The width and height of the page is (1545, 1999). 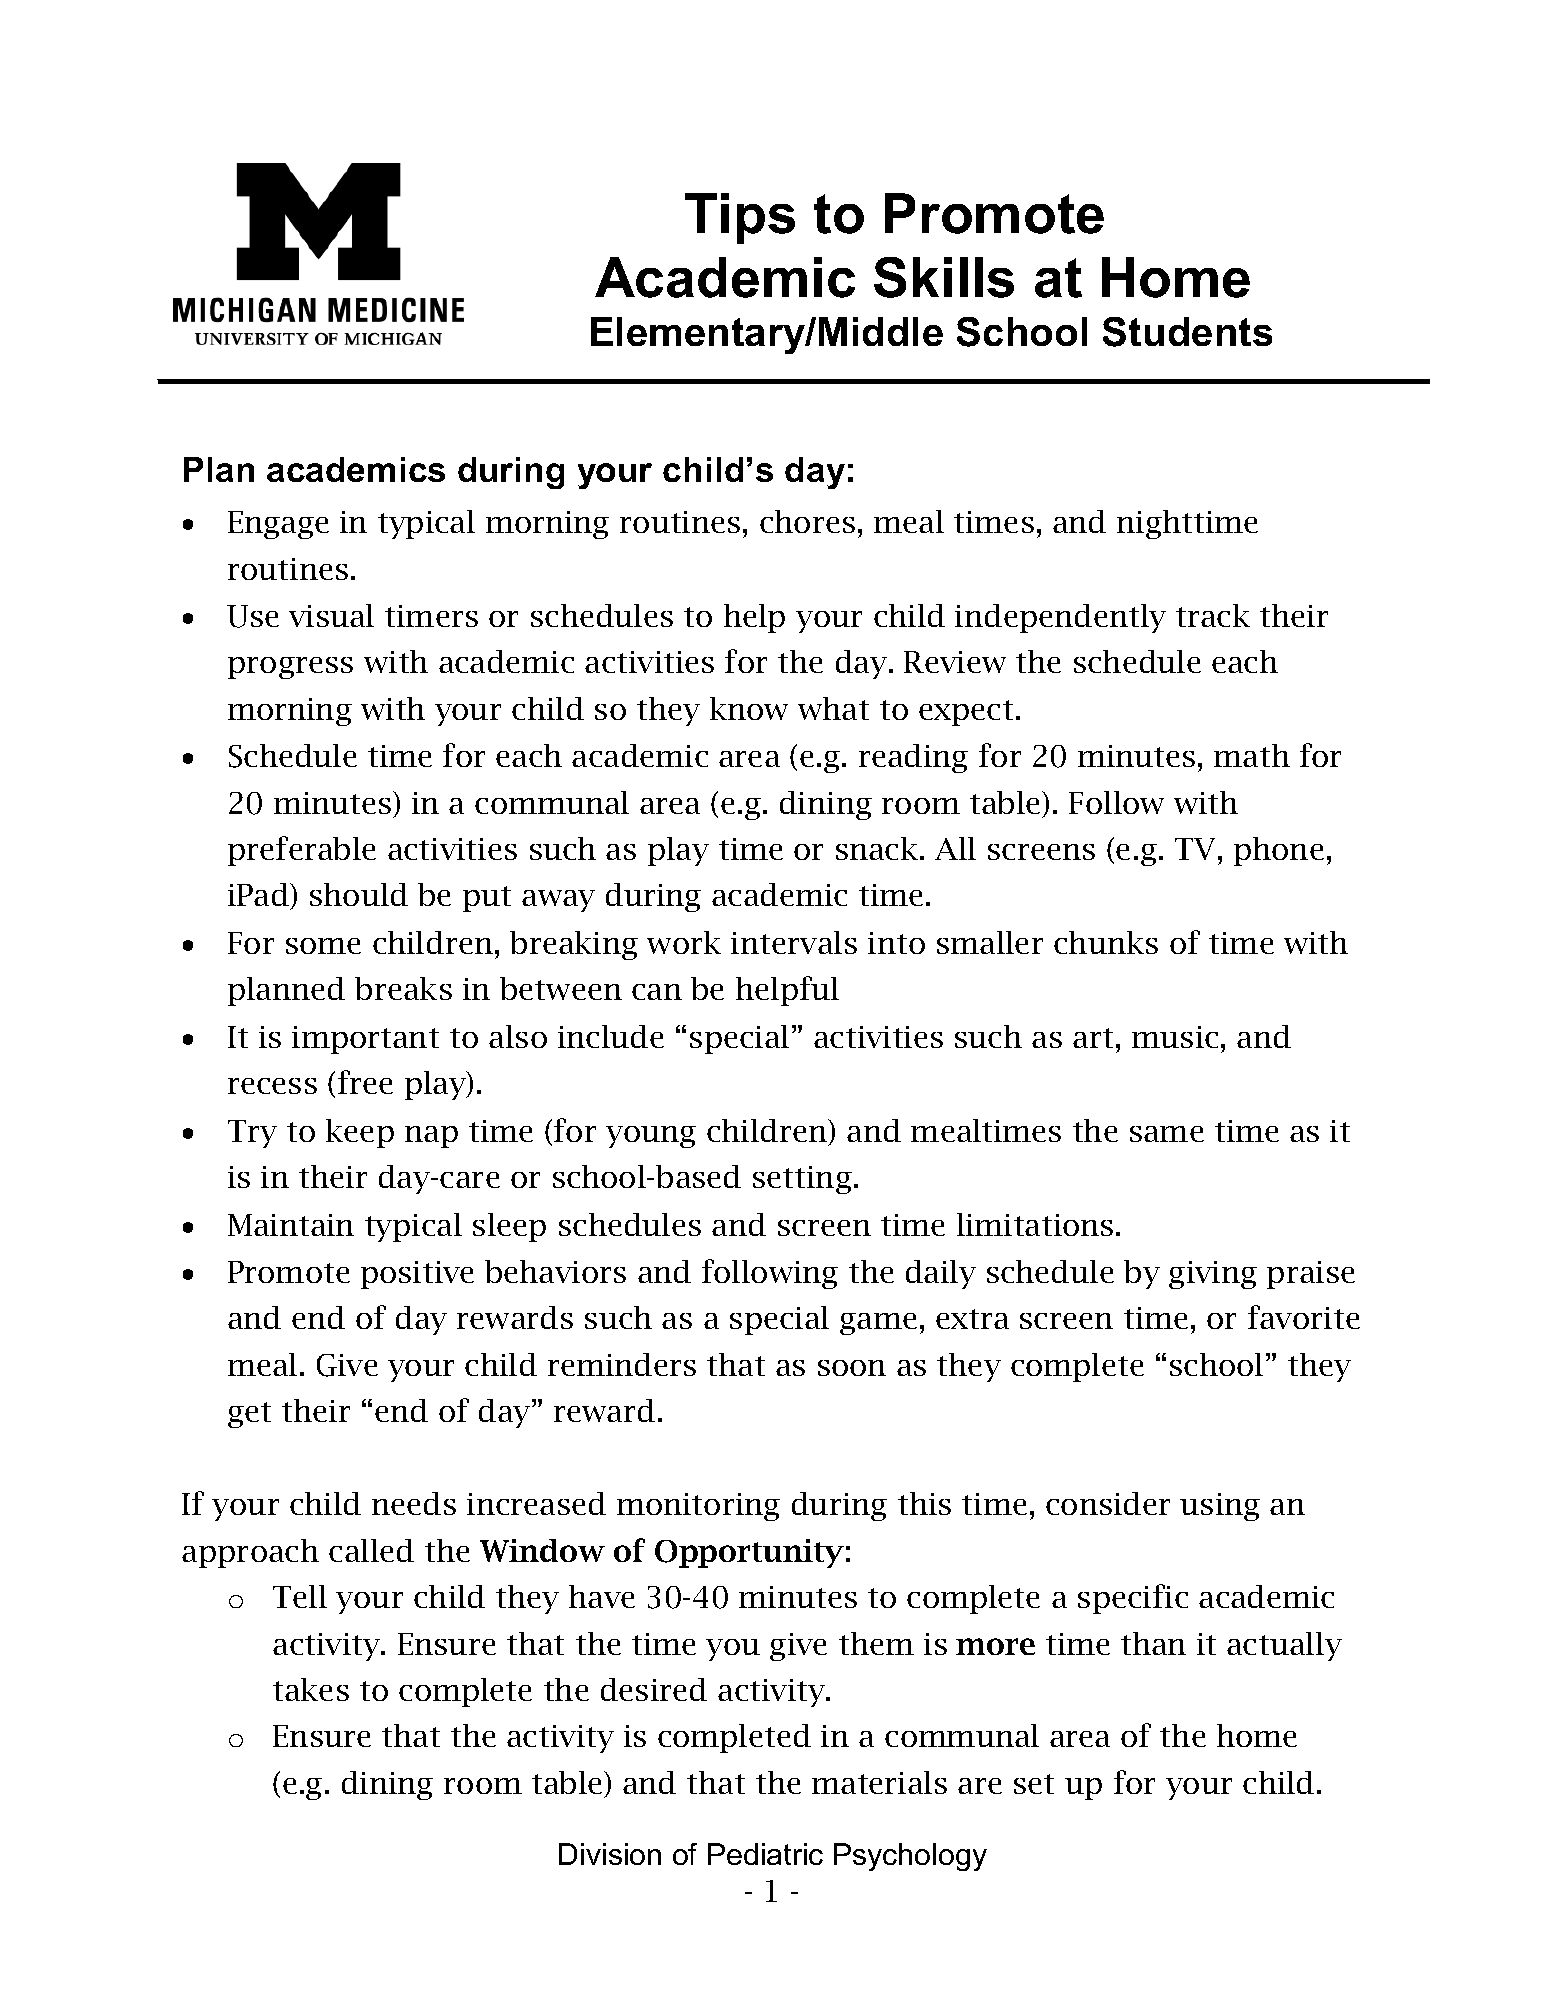 I want to click on intervals, so click(x=794, y=942).
